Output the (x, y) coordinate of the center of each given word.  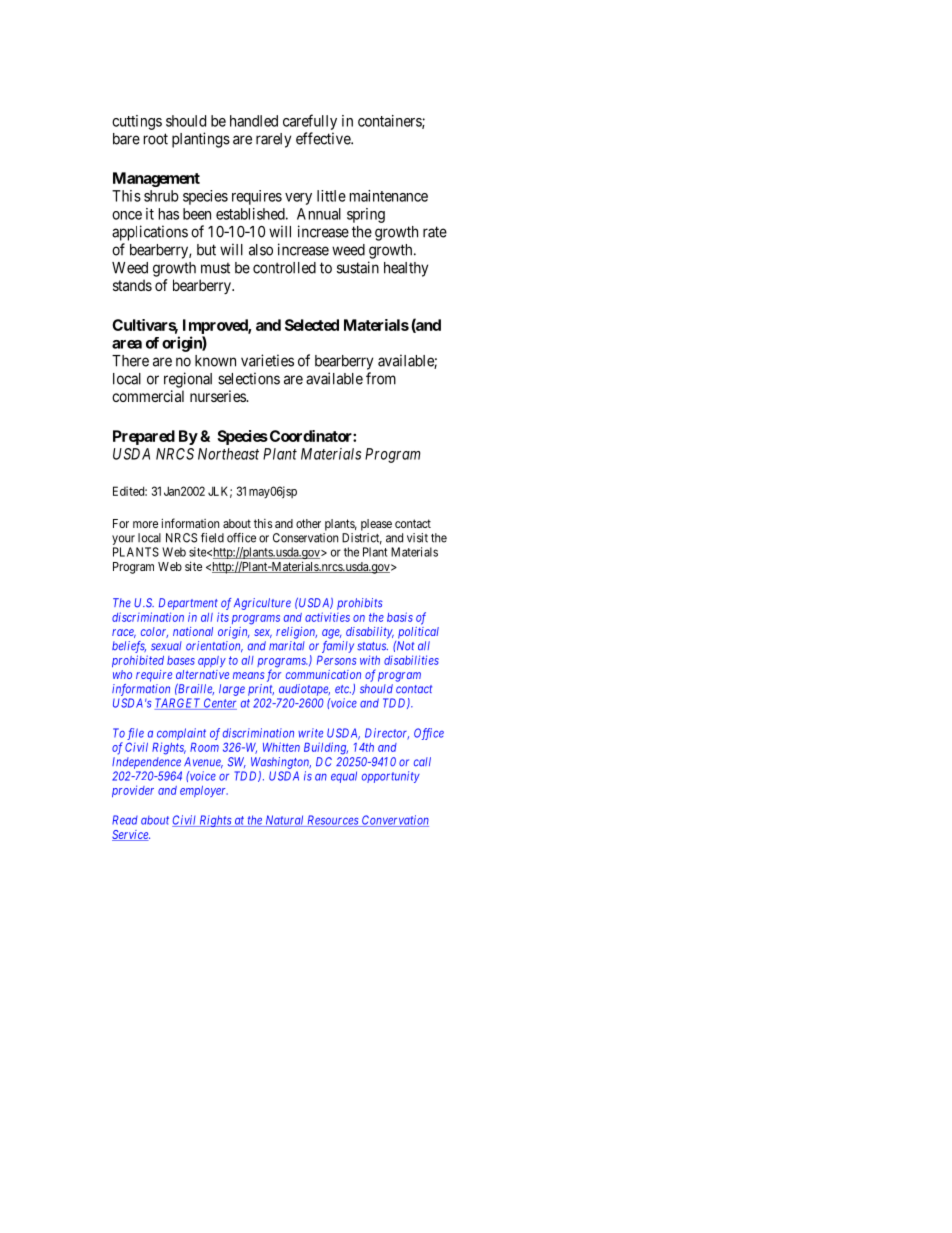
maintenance (389, 196)
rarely (273, 140)
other (308, 523)
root (156, 139)
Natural (284, 821)
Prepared (144, 437)
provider (133, 791)
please (376, 525)
